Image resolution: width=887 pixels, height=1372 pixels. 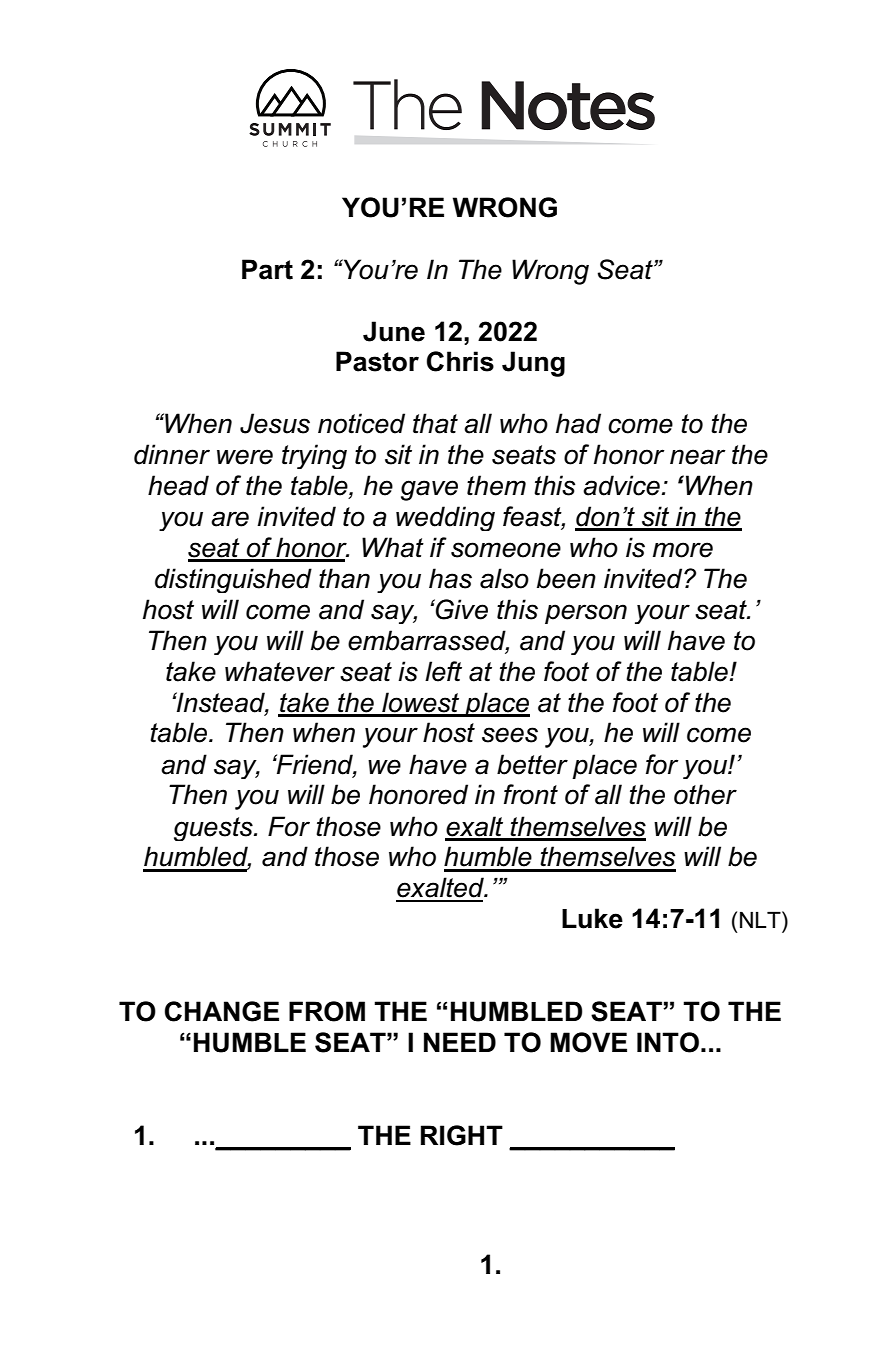 What do you see at coordinates (435, 423) in the screenshot?
I see `that` at bounding box center [435, 423].
